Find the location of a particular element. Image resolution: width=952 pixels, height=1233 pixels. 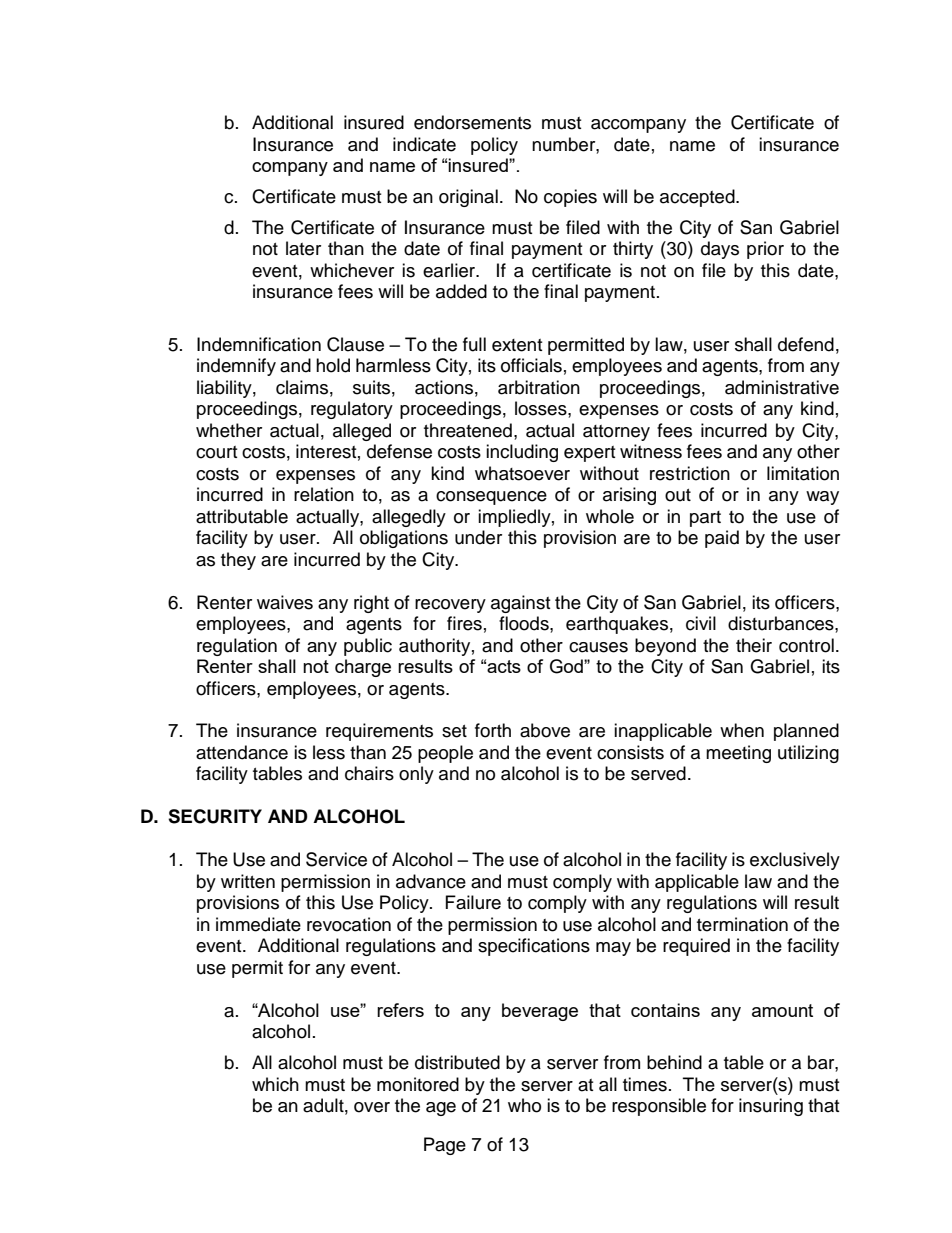

later is located at coordinates (303, 248).
